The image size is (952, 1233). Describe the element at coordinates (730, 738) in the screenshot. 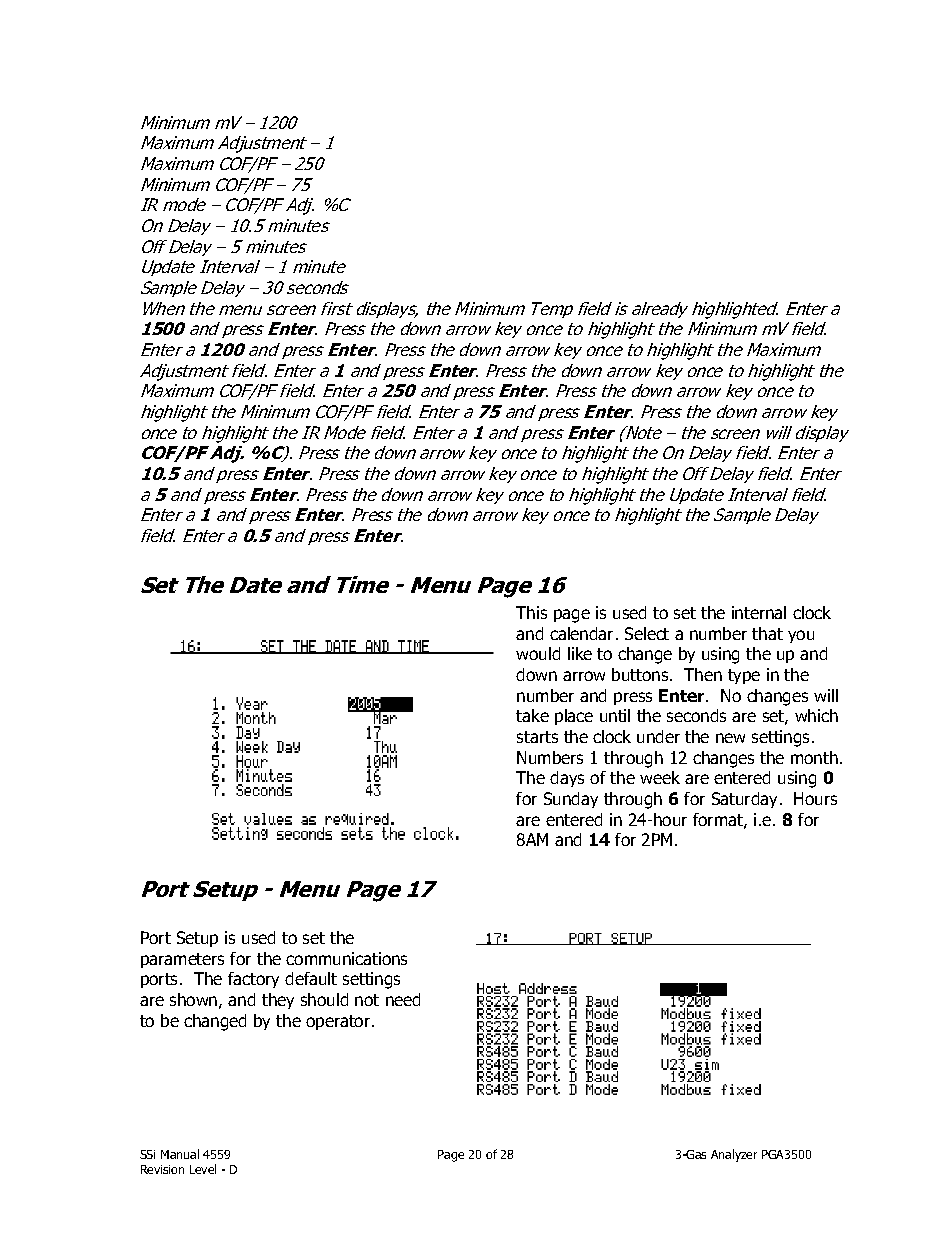

I see `new` at that location.
